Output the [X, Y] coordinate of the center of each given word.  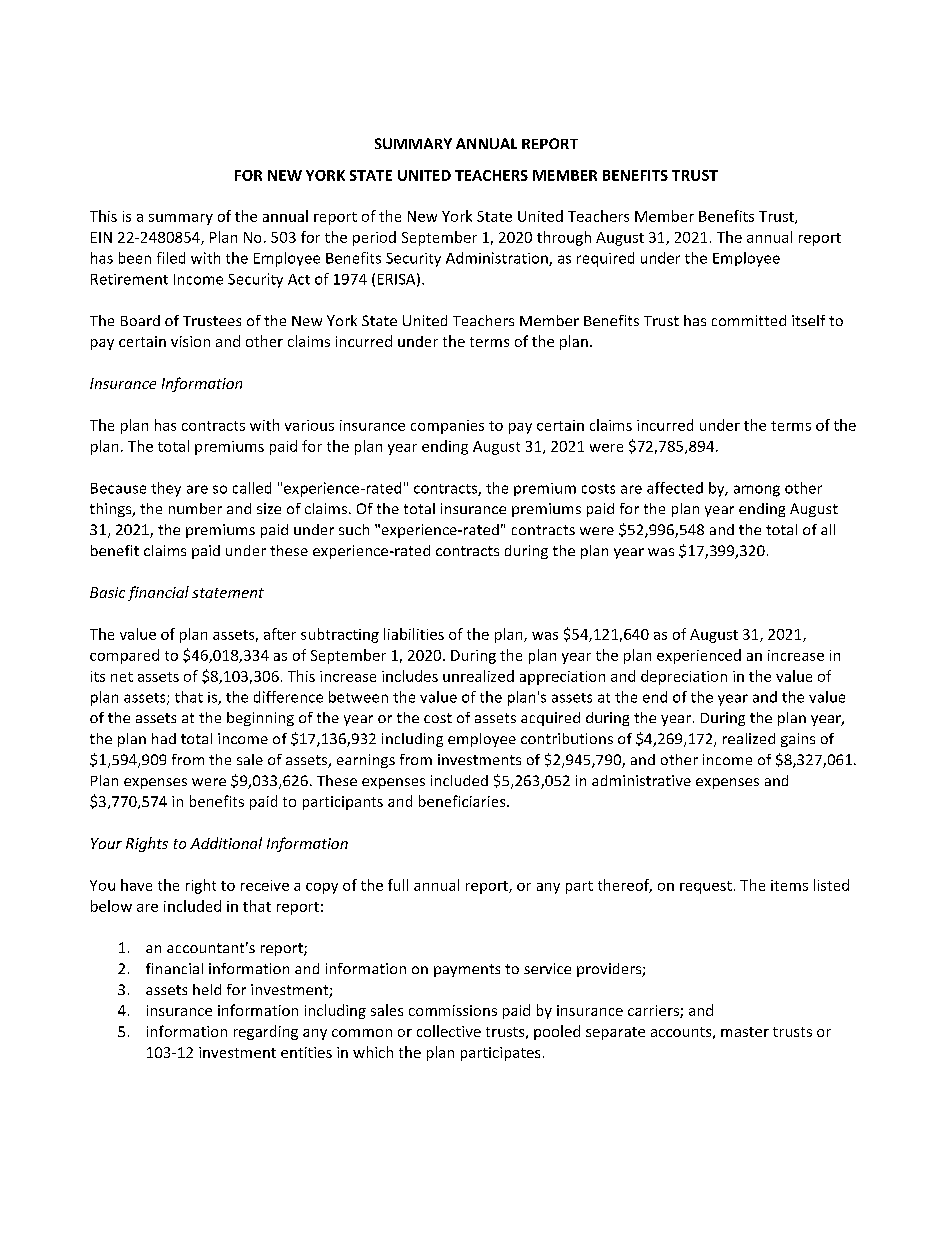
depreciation [684, 677]
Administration [498, 259]
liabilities [414, 634]
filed [171, 258]
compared [124, 656]
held [207, 989]
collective [449, 1031]
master [745, 1032]
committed [749, 320]
